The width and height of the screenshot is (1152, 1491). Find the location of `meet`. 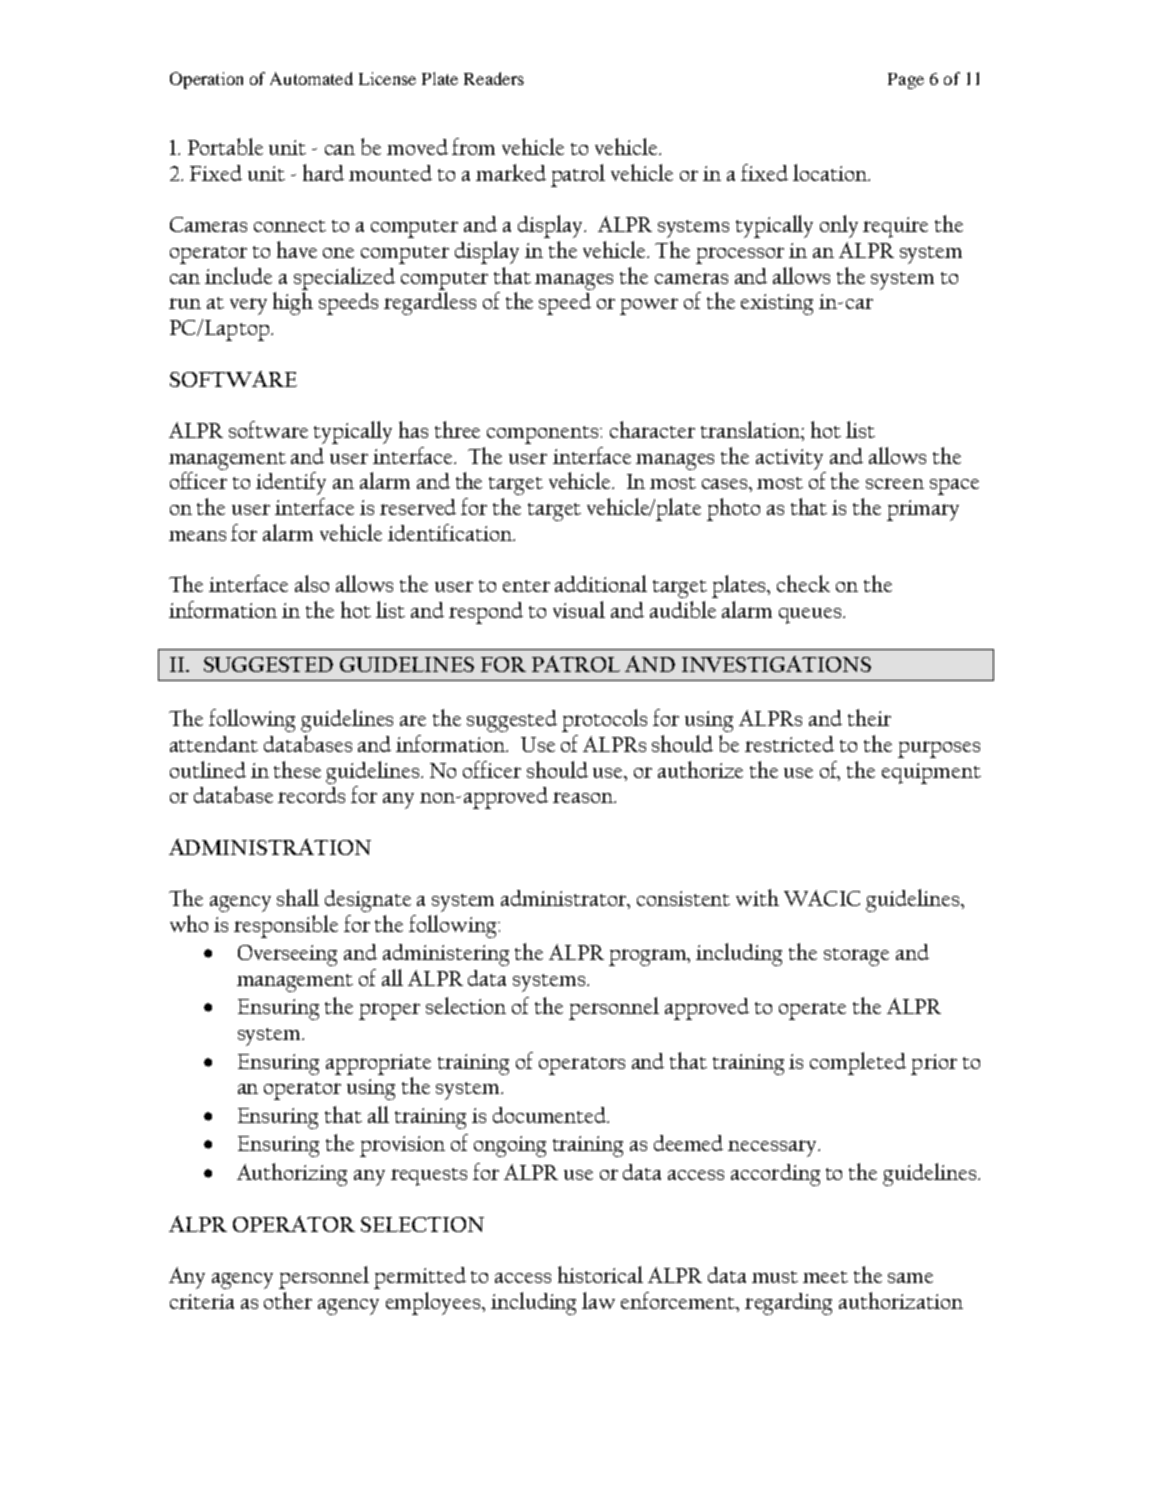

meet is located at coordinates (825, 1277).
